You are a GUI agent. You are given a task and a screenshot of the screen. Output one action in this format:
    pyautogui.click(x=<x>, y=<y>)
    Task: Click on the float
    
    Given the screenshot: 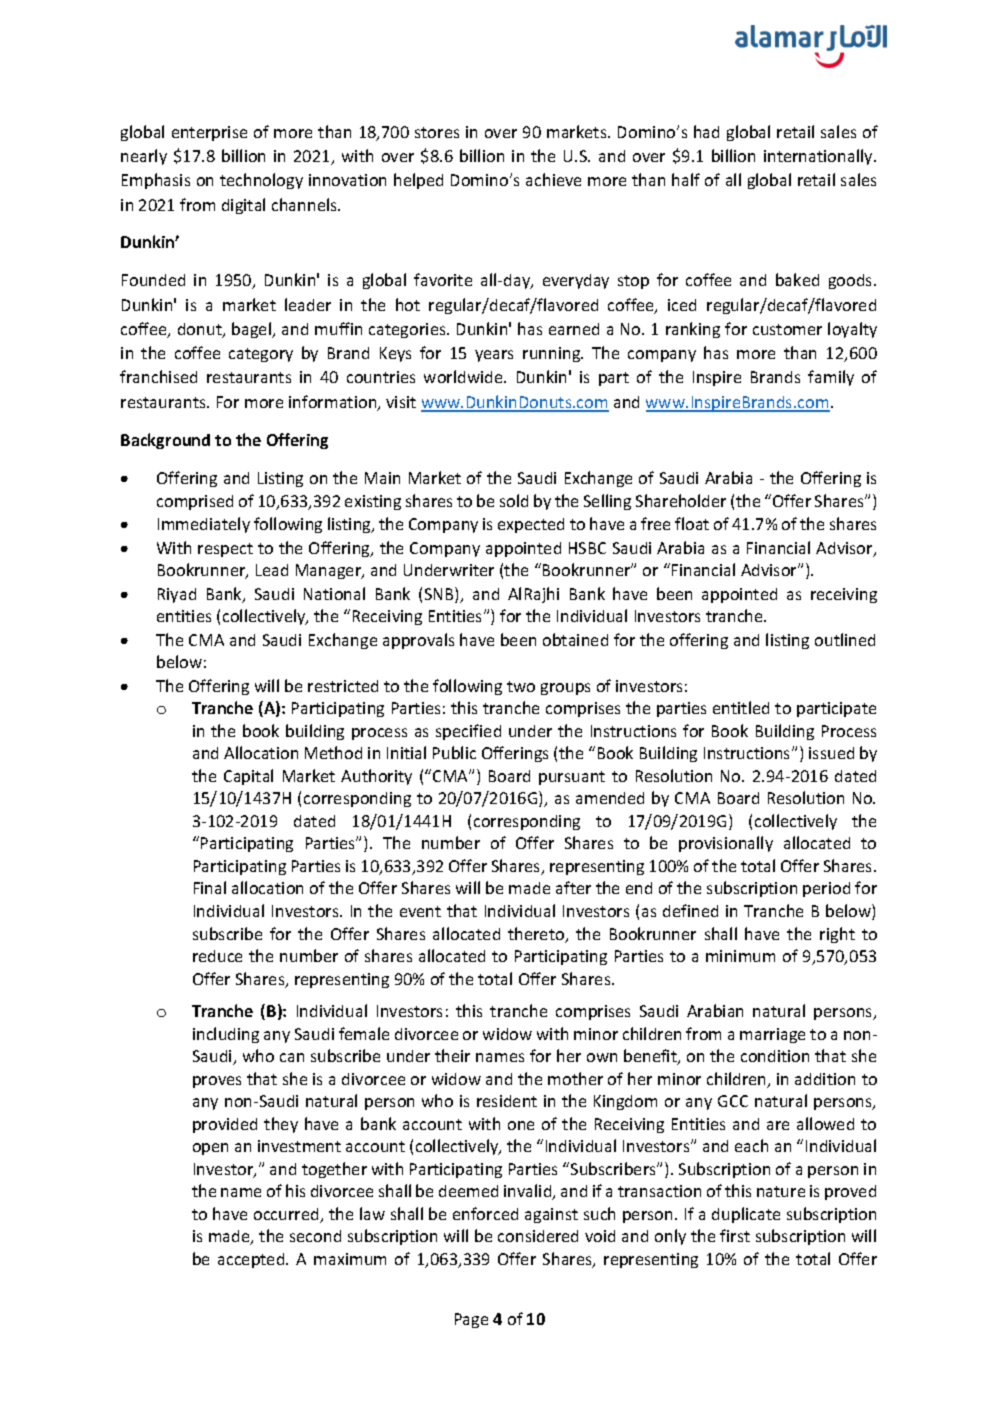 What is the action you would take?
    pyautogui.click(x=692, y=523)
